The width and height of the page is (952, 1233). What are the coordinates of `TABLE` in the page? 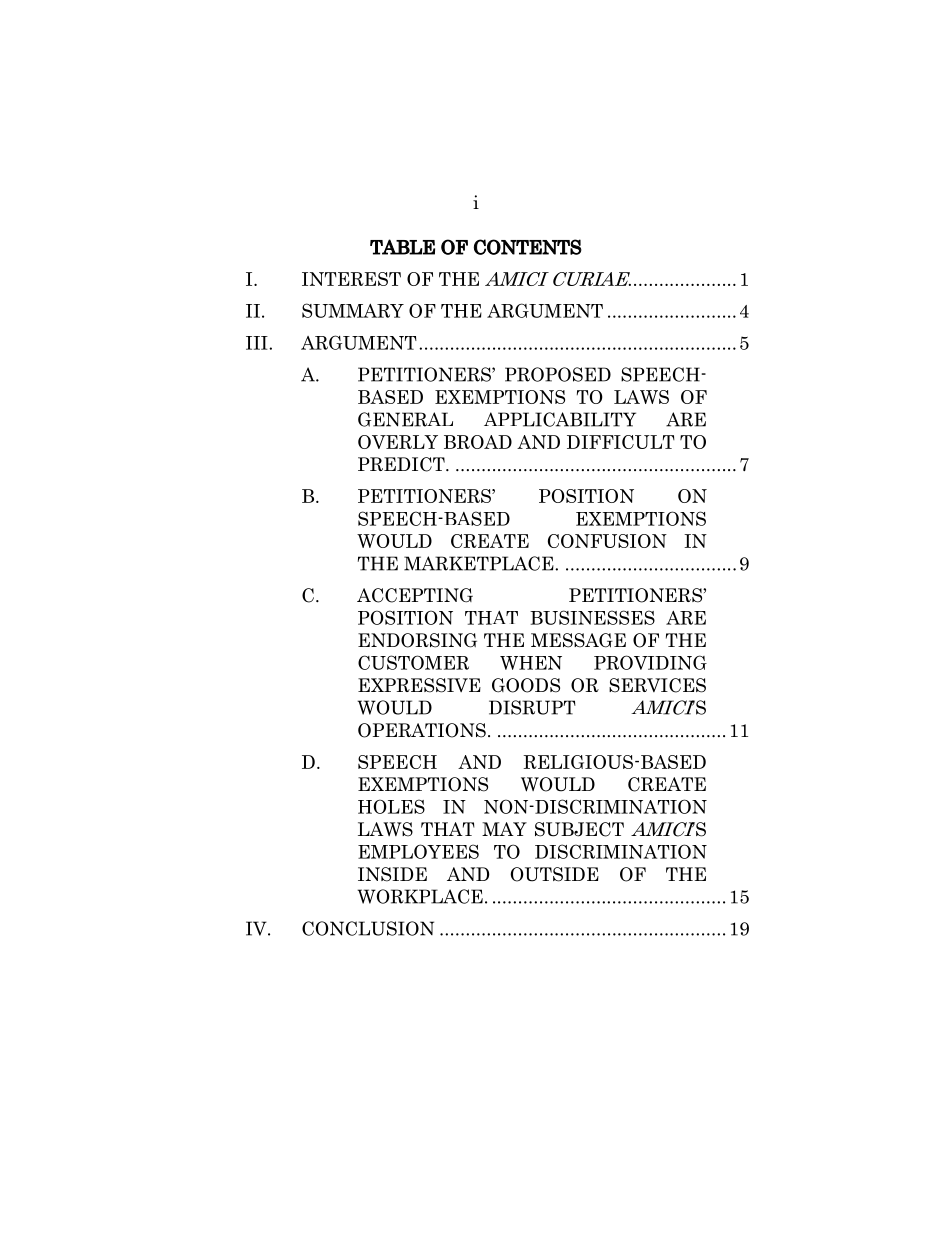 It's located at (402, 247).
